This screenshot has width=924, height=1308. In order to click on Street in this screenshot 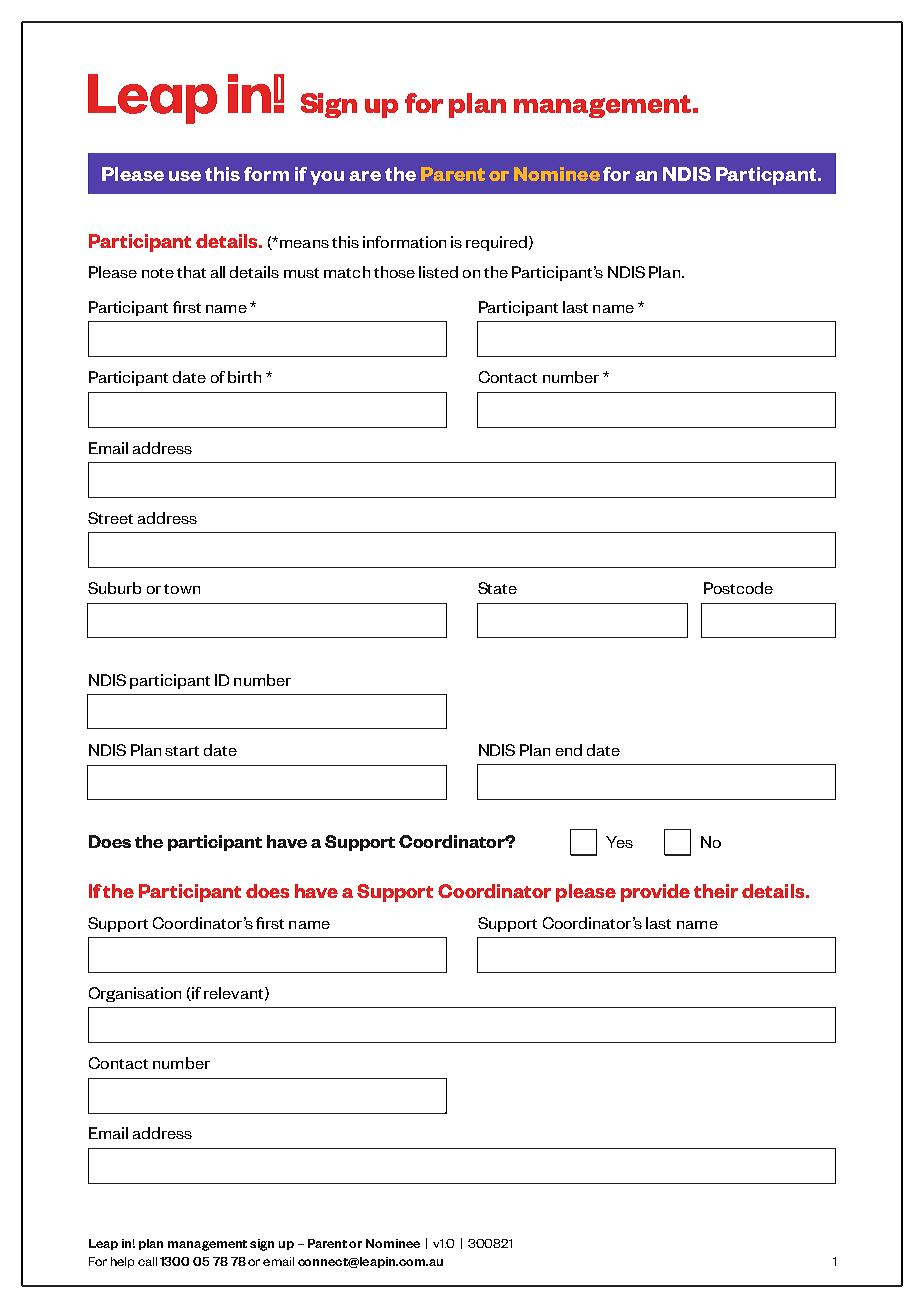, I will do `click(110, 518)`.
